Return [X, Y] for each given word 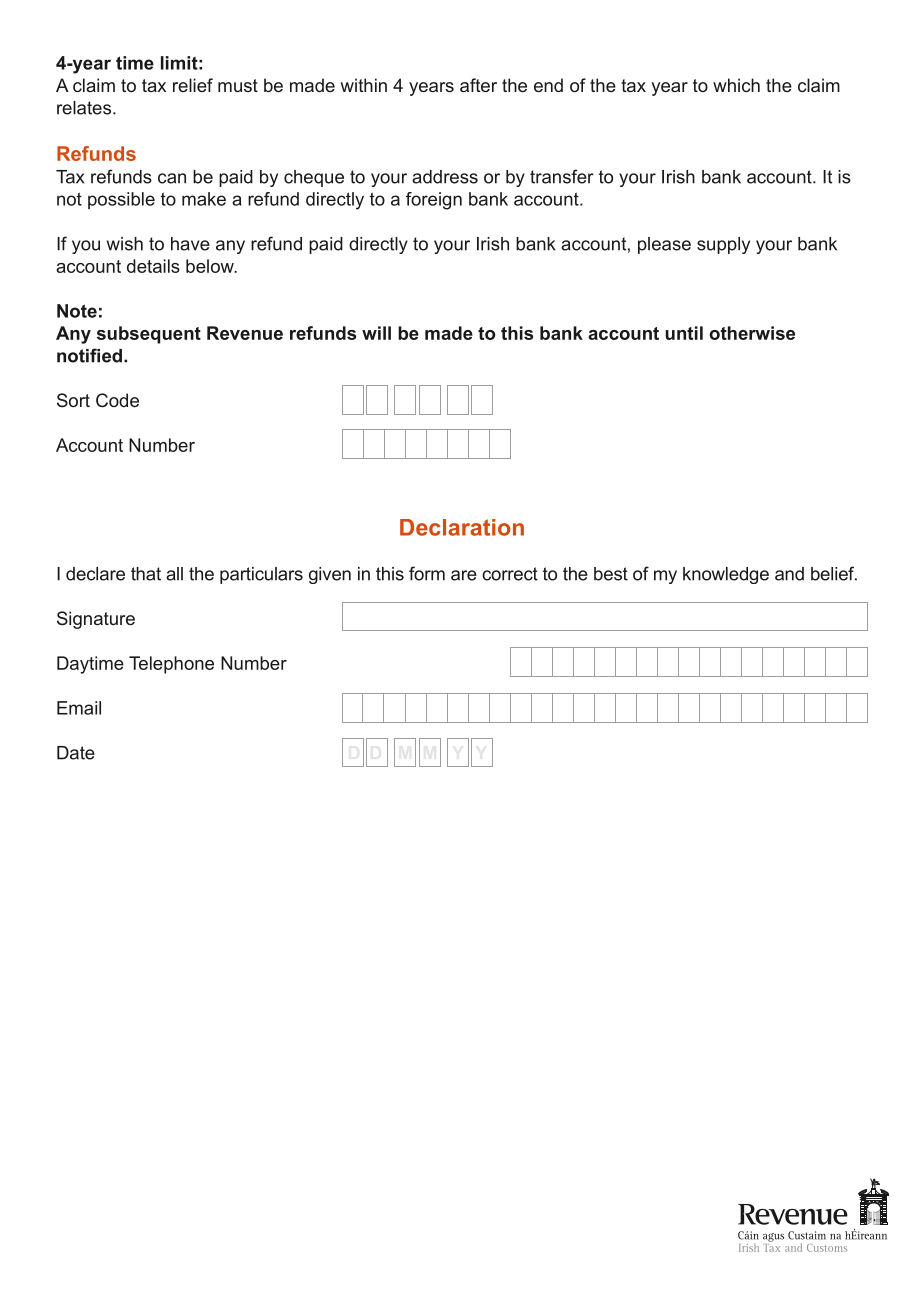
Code [117, 400]
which [736, 85]
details [153, 266]
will [376, 333]
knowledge [726, 575]
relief [193, 85]
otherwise [752, 333]
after [478, 85]
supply [723, 245]
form [427, 573]
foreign [434, 201]
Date [76, 753]
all [174, 574]
